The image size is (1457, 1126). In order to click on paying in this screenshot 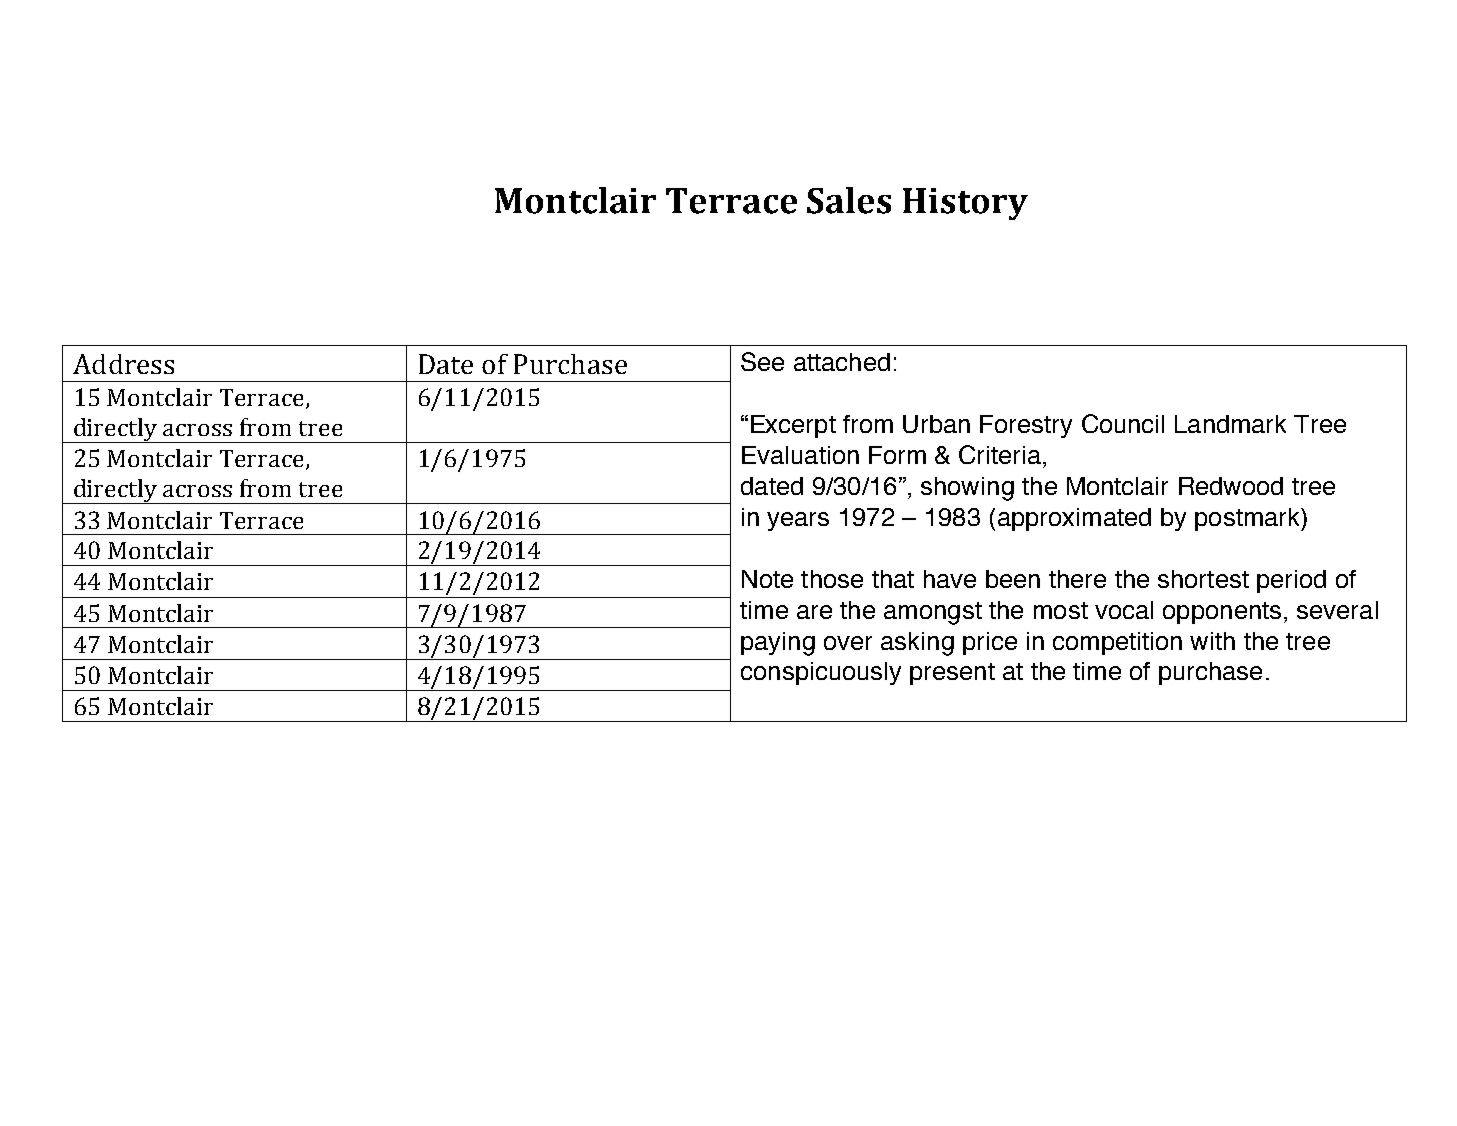, I will do `click(778, 644)`.
